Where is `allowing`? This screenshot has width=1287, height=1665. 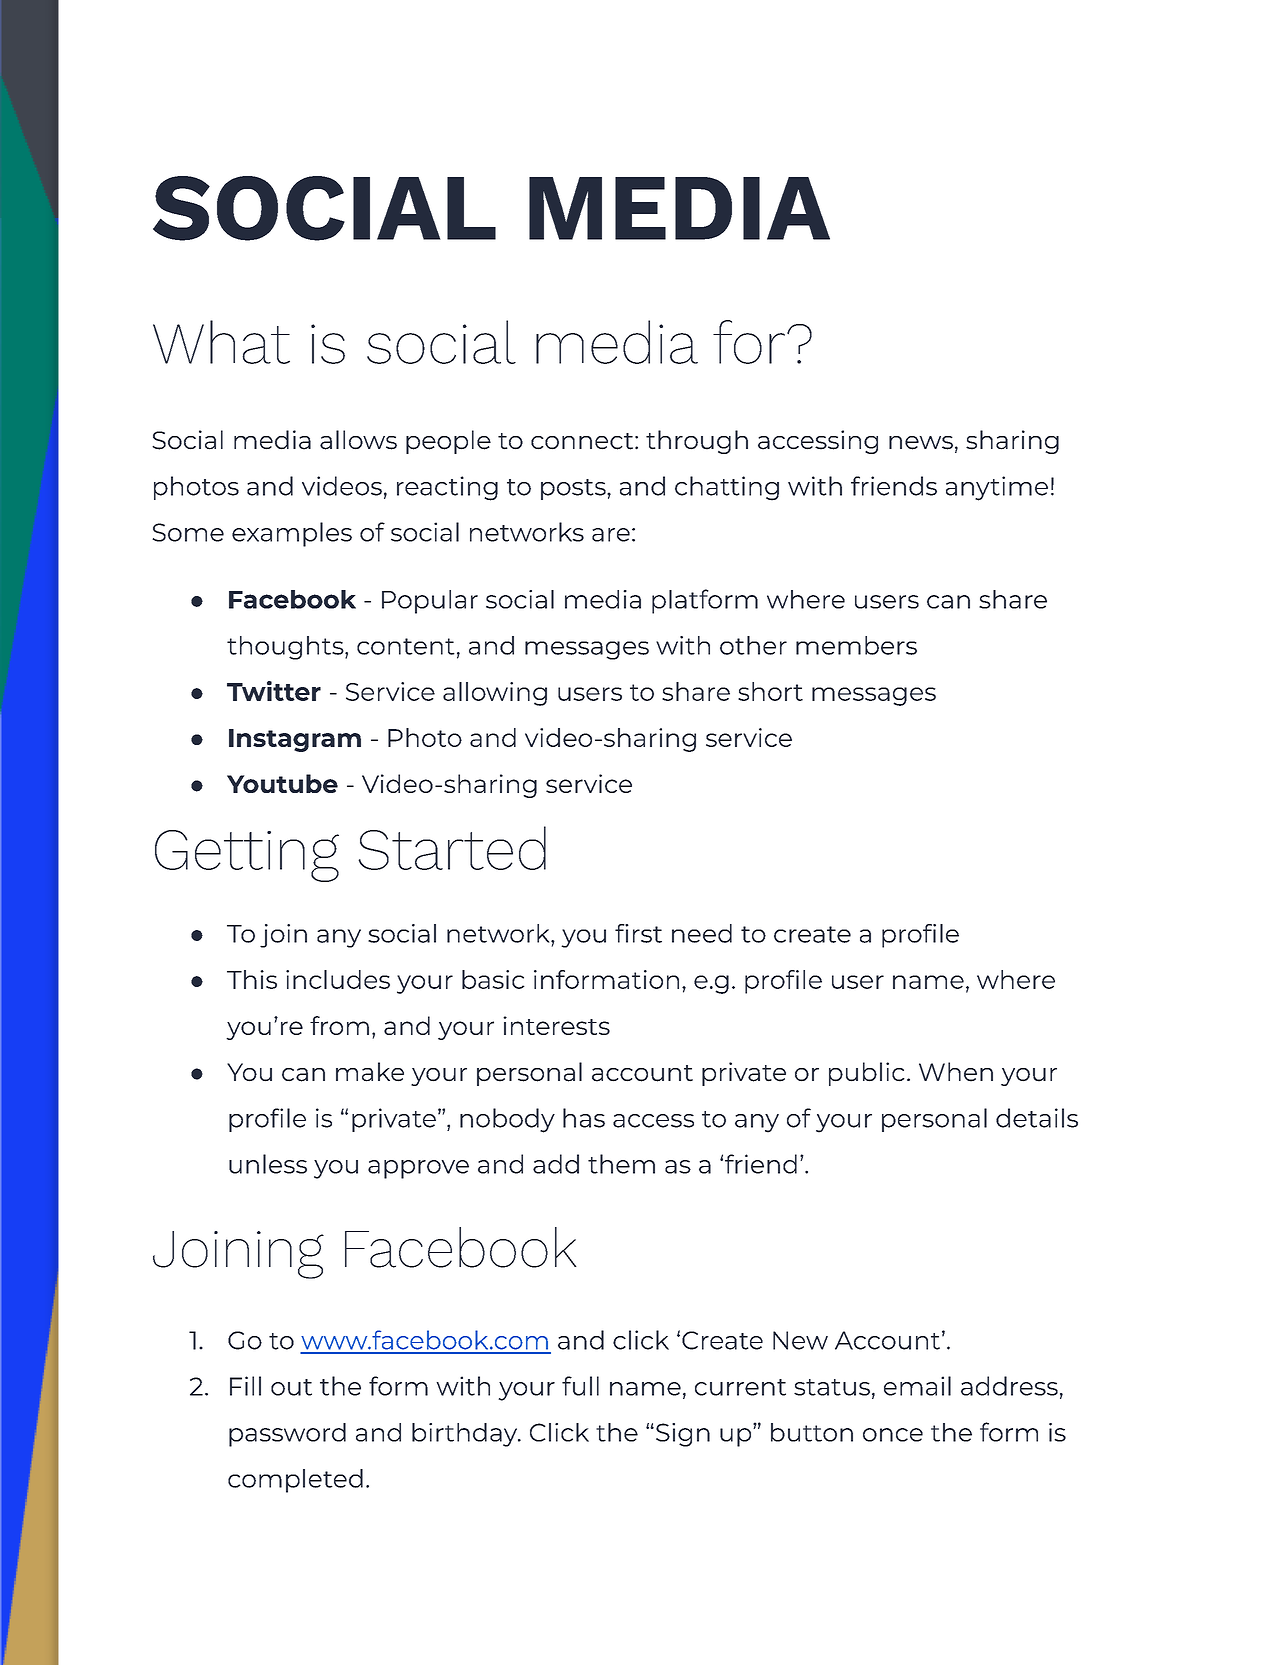 allowing is located at coordinates (495, 694).
